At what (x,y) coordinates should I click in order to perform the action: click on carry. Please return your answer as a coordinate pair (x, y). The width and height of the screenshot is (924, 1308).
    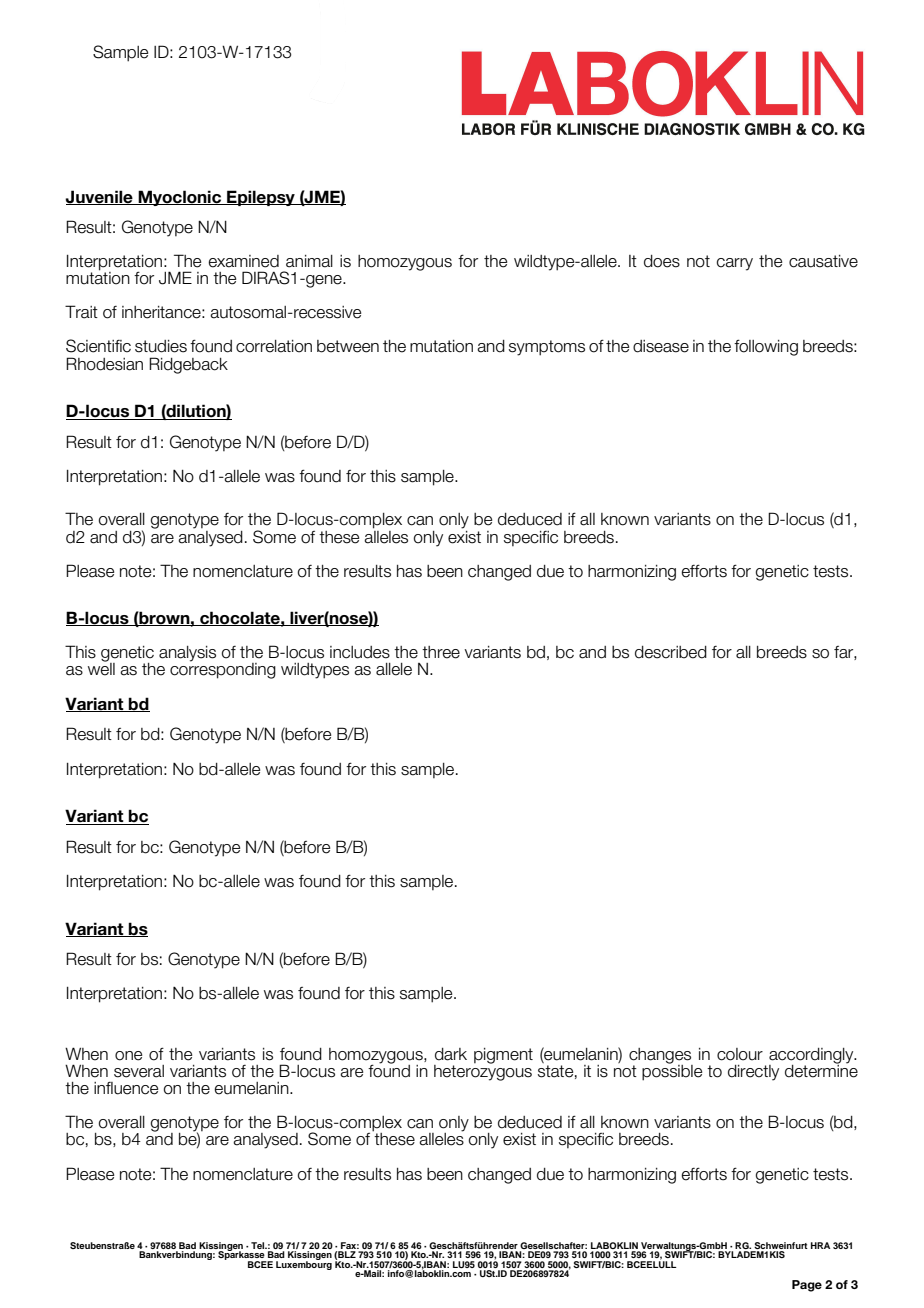
    Looking at the image, I should click on (734, 264).
